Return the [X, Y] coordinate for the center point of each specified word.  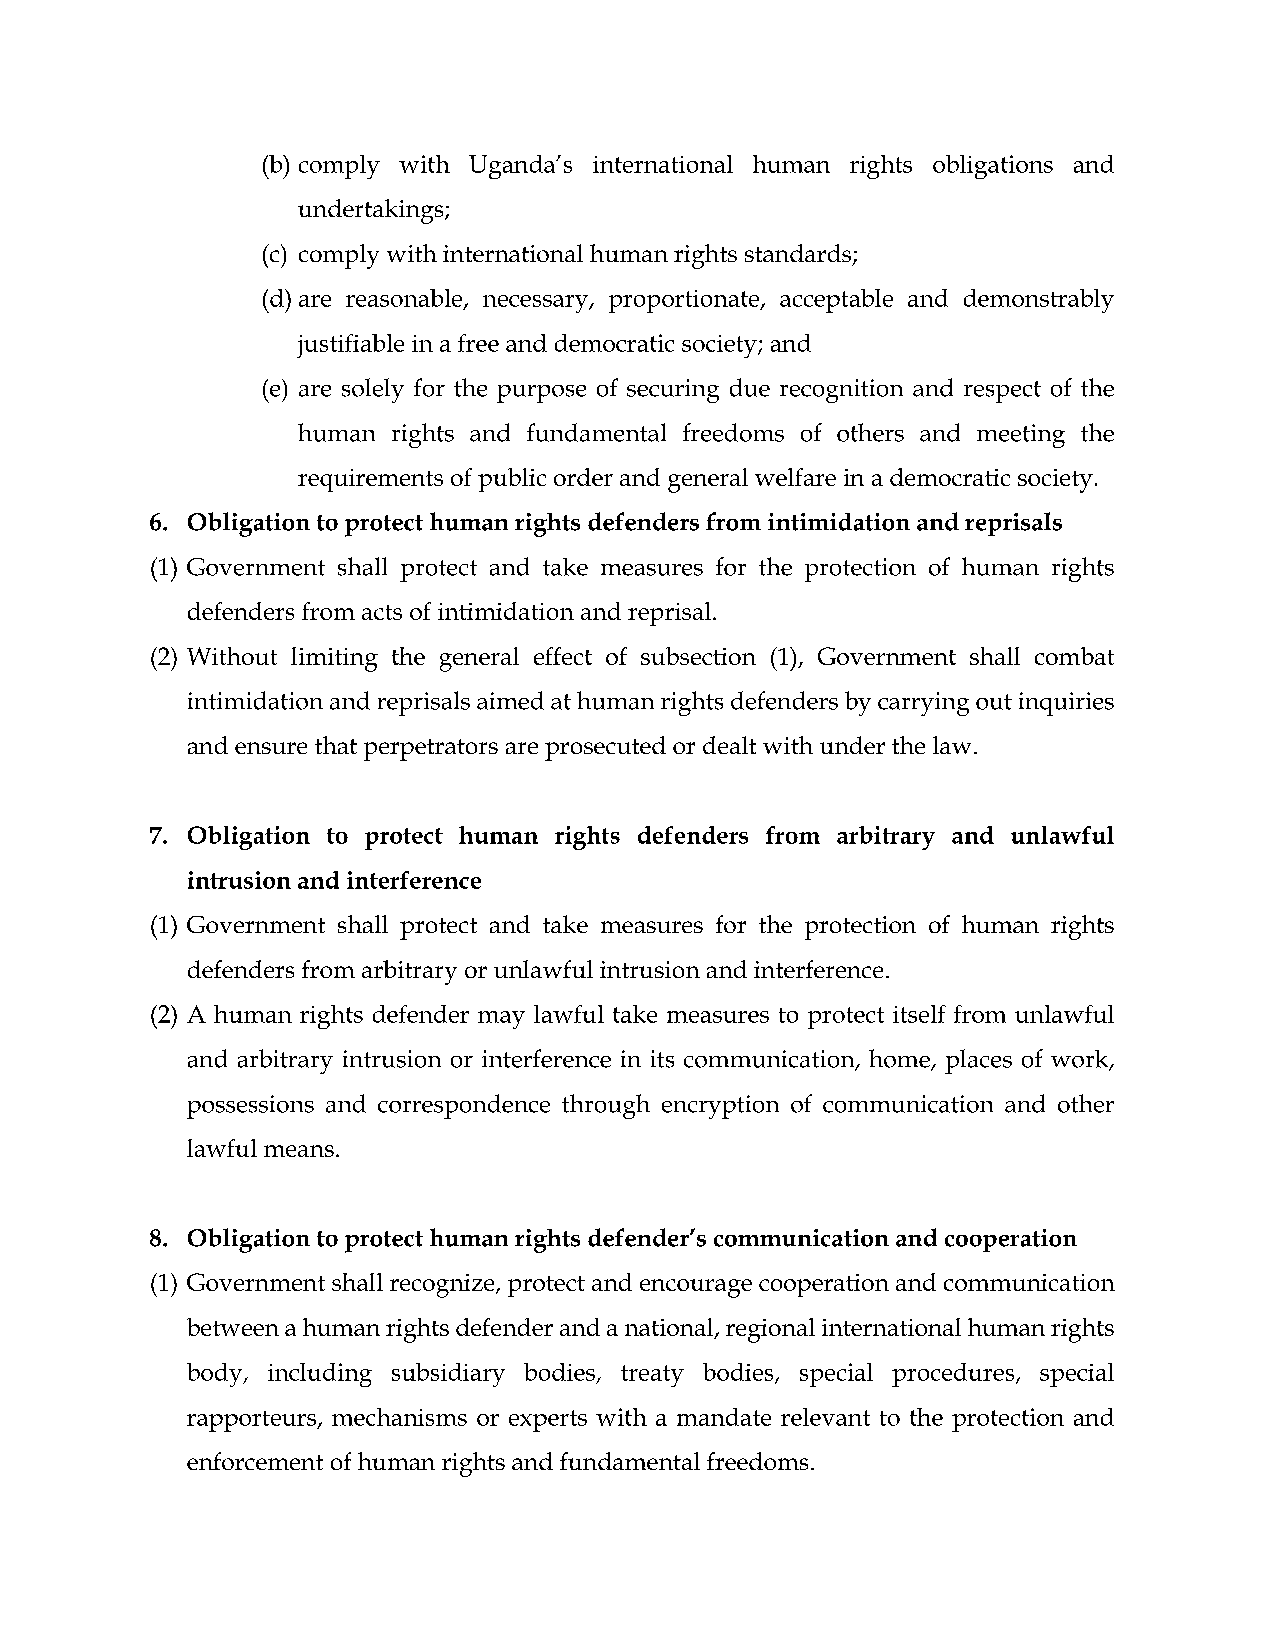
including [320, 1375]
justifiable [350, 346]
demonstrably [1039, 301]
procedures [954, 1375]
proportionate [685, 301]
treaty [652, 1376]
